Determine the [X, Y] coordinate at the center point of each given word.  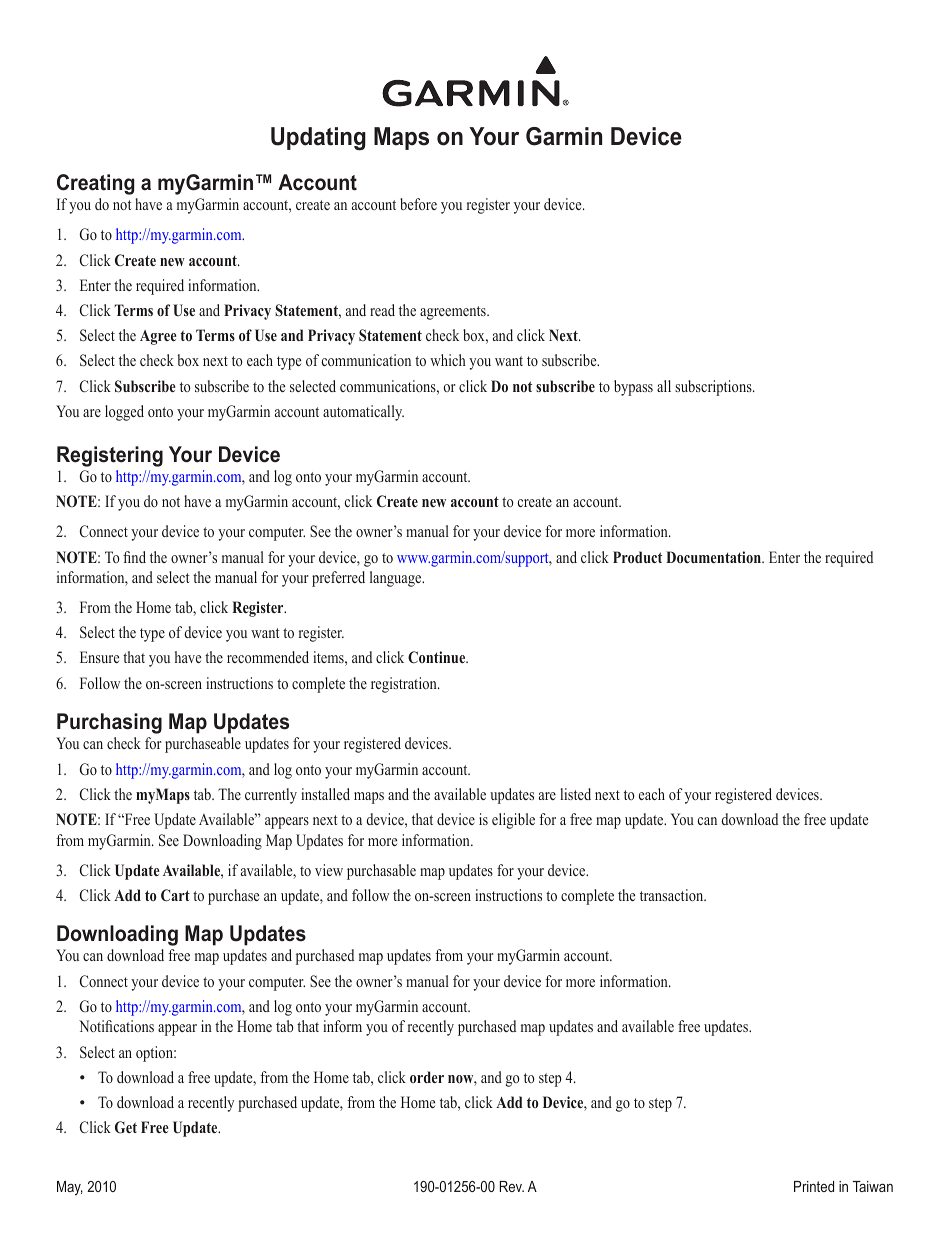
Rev [512, 1186]
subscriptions [714, 388]
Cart [175, 895]
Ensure [99, 657]
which [448, 360]
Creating [96, 184]
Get [126, 1127]
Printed [814, 1186]
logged [124, 413]
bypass [633, 388]
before [418, 204]
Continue [438, 657]
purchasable [381, 872]
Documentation [714, 557]
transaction [673, 895]
